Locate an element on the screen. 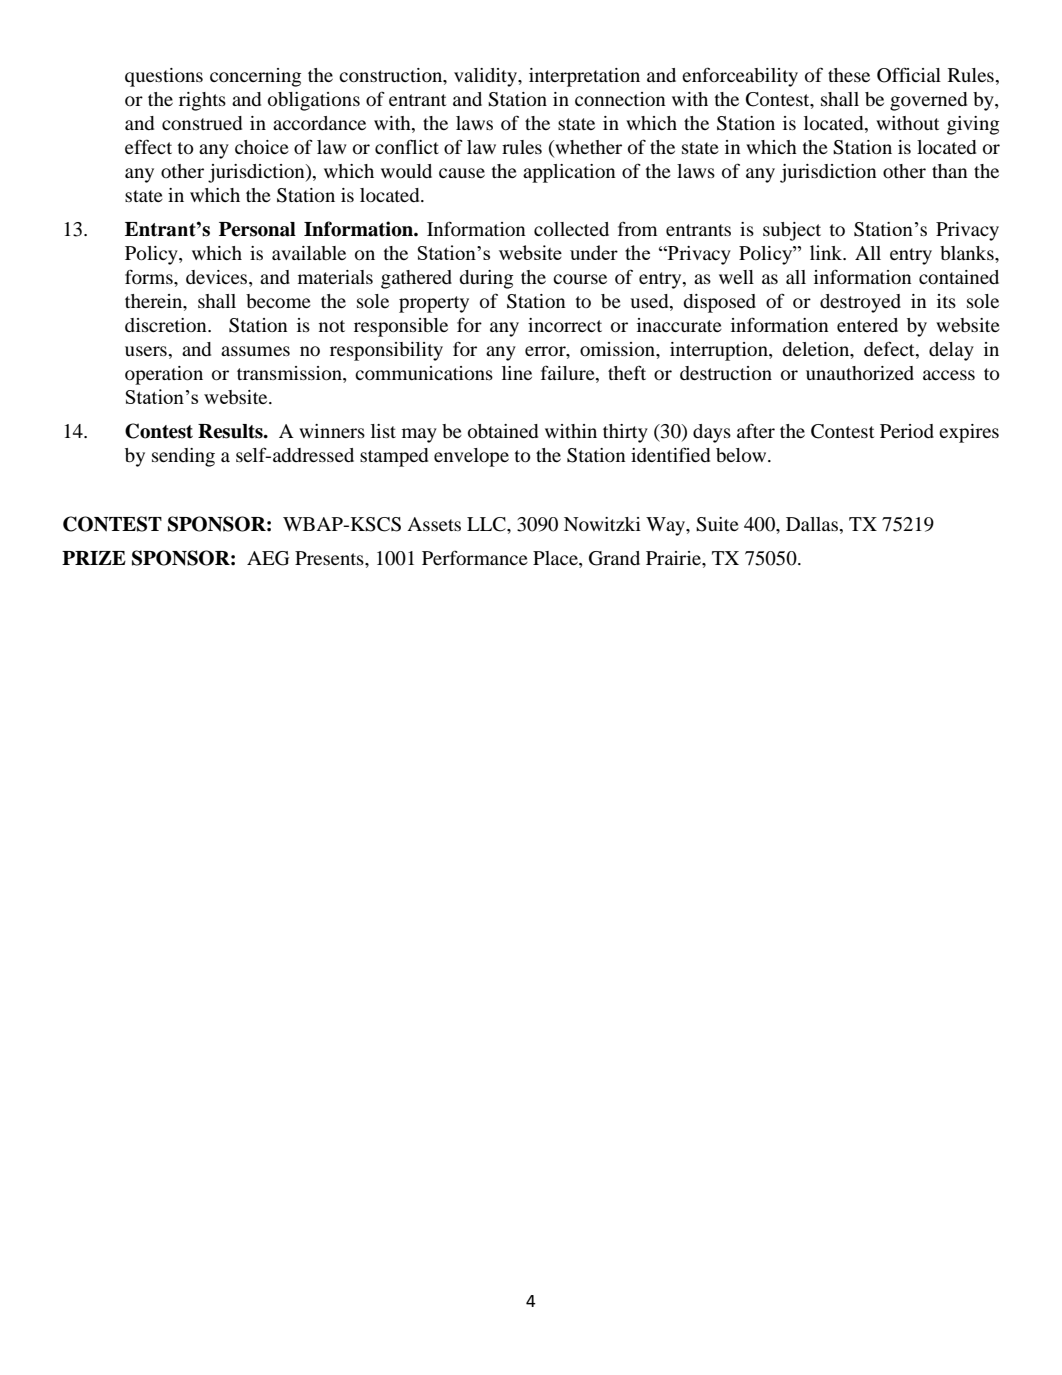  these is located at coordinates (849, 75).
